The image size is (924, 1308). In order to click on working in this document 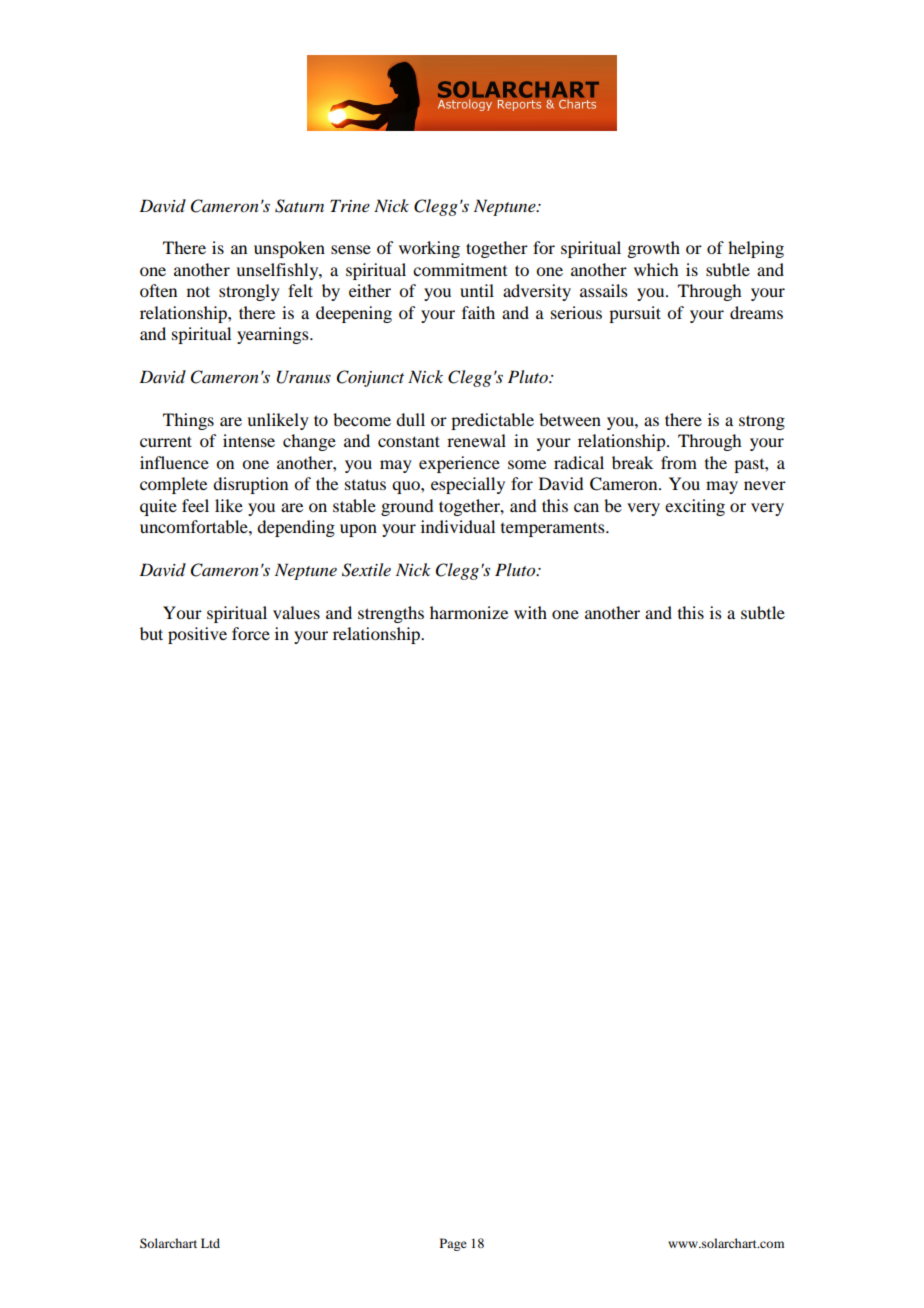, I will do `click(429, 249)`.
